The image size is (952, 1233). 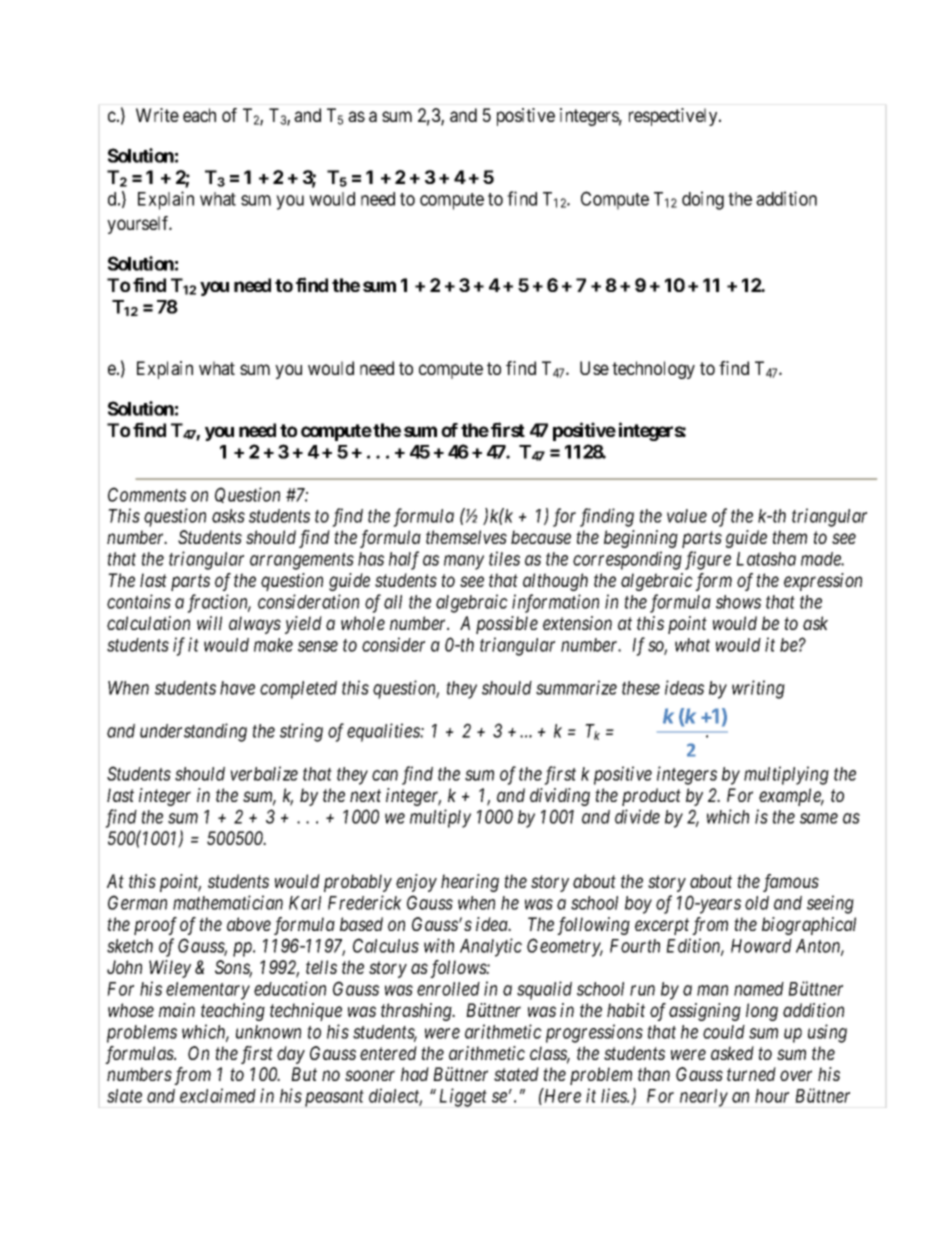 What do you see at coordinates (209, 623) in the page?
I see `will` at bounding box center [209, 623].
